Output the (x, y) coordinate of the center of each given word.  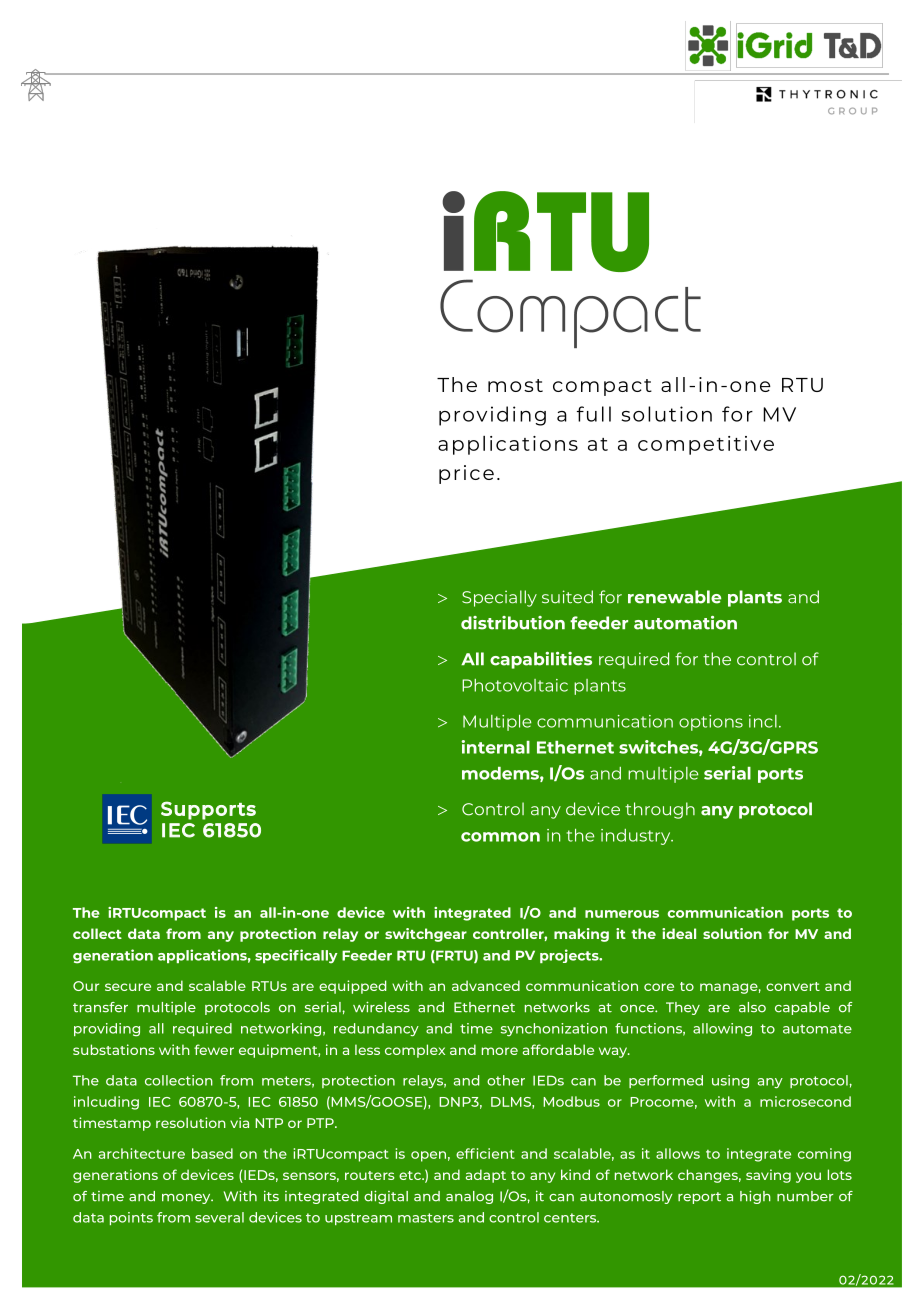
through (660, 810)
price (466, 474)
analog (469, 1197)
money (187, 1199)
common (500, 837)
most (515, 385)
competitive (706, 445)
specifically (296, 956)
